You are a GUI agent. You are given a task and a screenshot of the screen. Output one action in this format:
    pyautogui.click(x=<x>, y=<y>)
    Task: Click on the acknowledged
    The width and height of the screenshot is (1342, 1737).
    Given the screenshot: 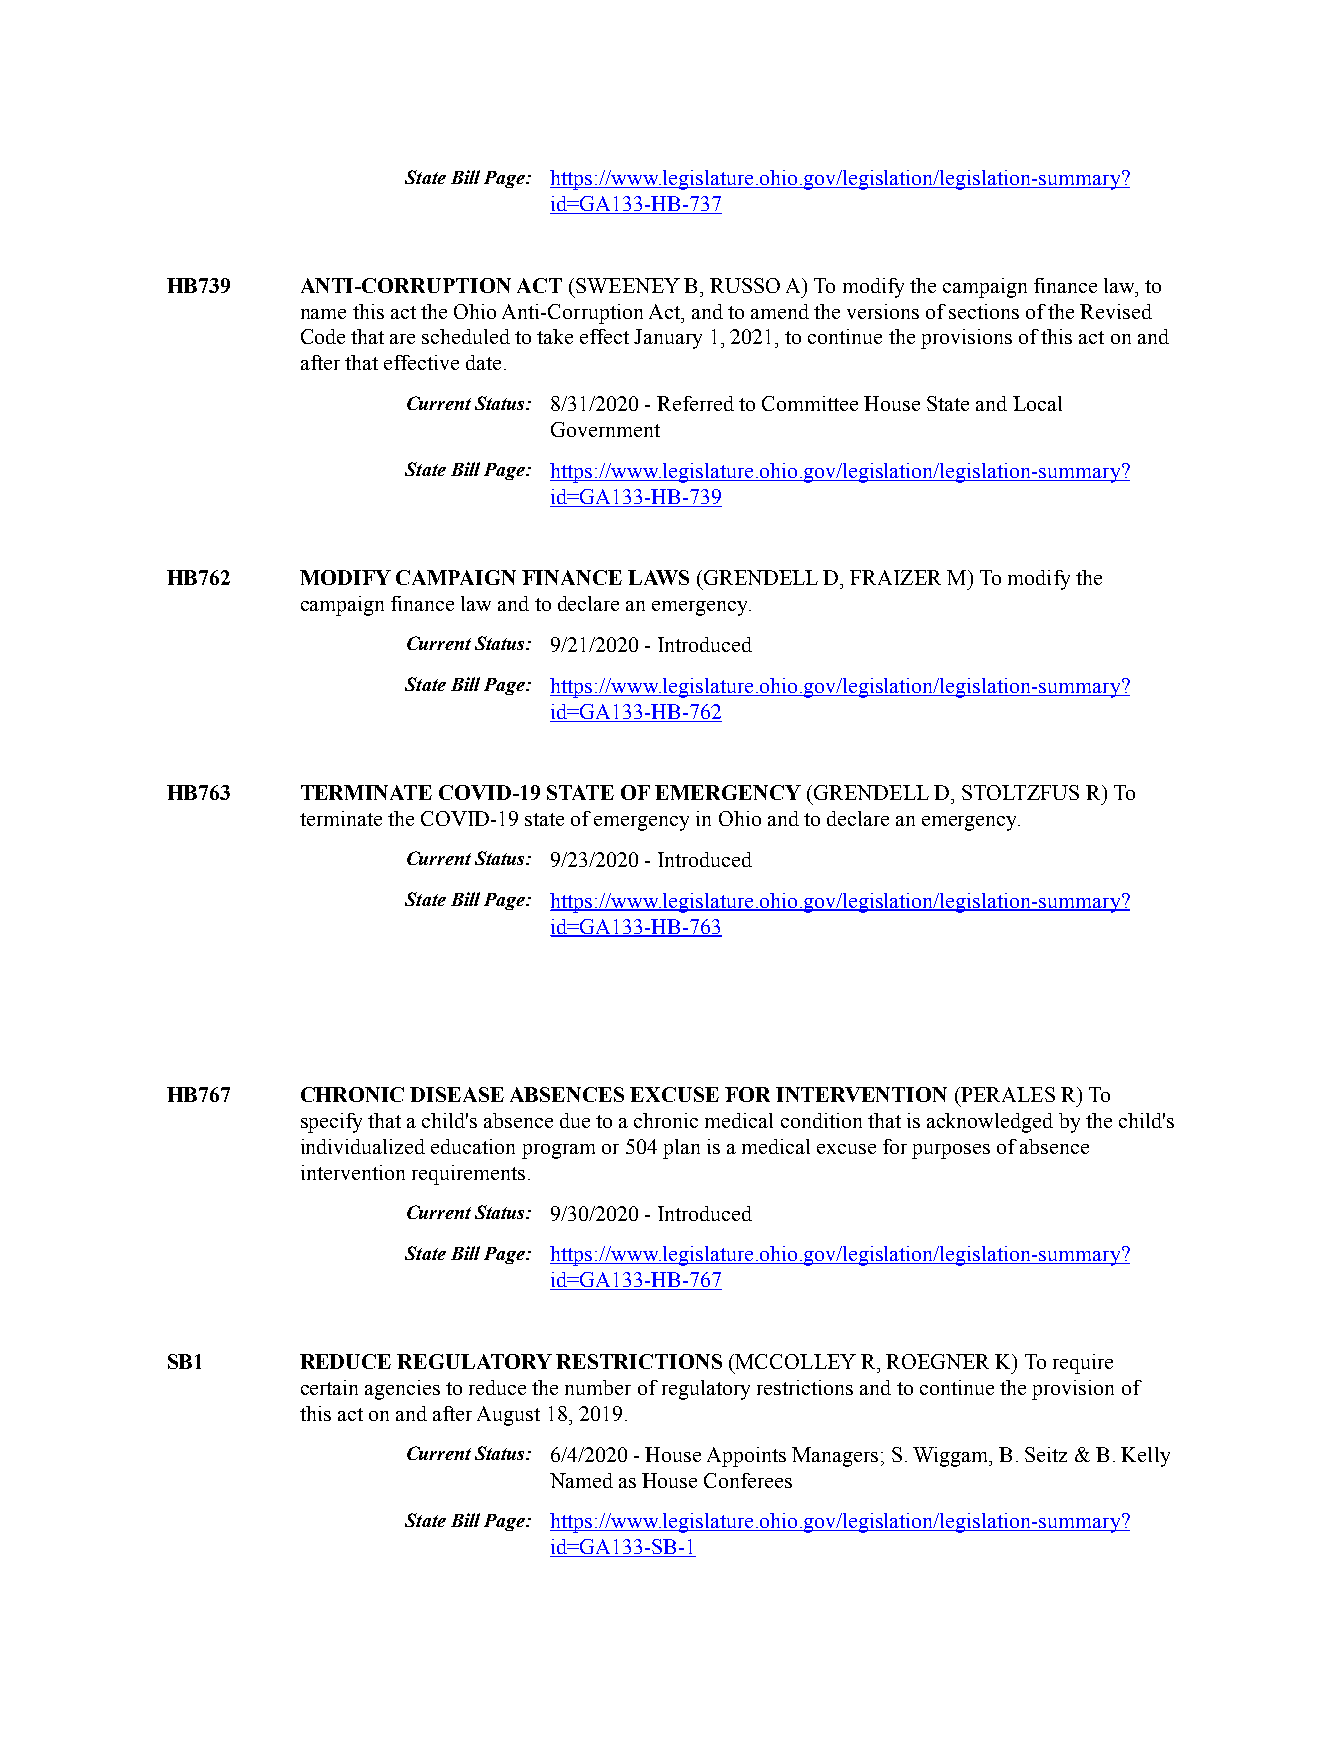 What is the action you would take?
    pyautogui.click(x=990, y=1123)
